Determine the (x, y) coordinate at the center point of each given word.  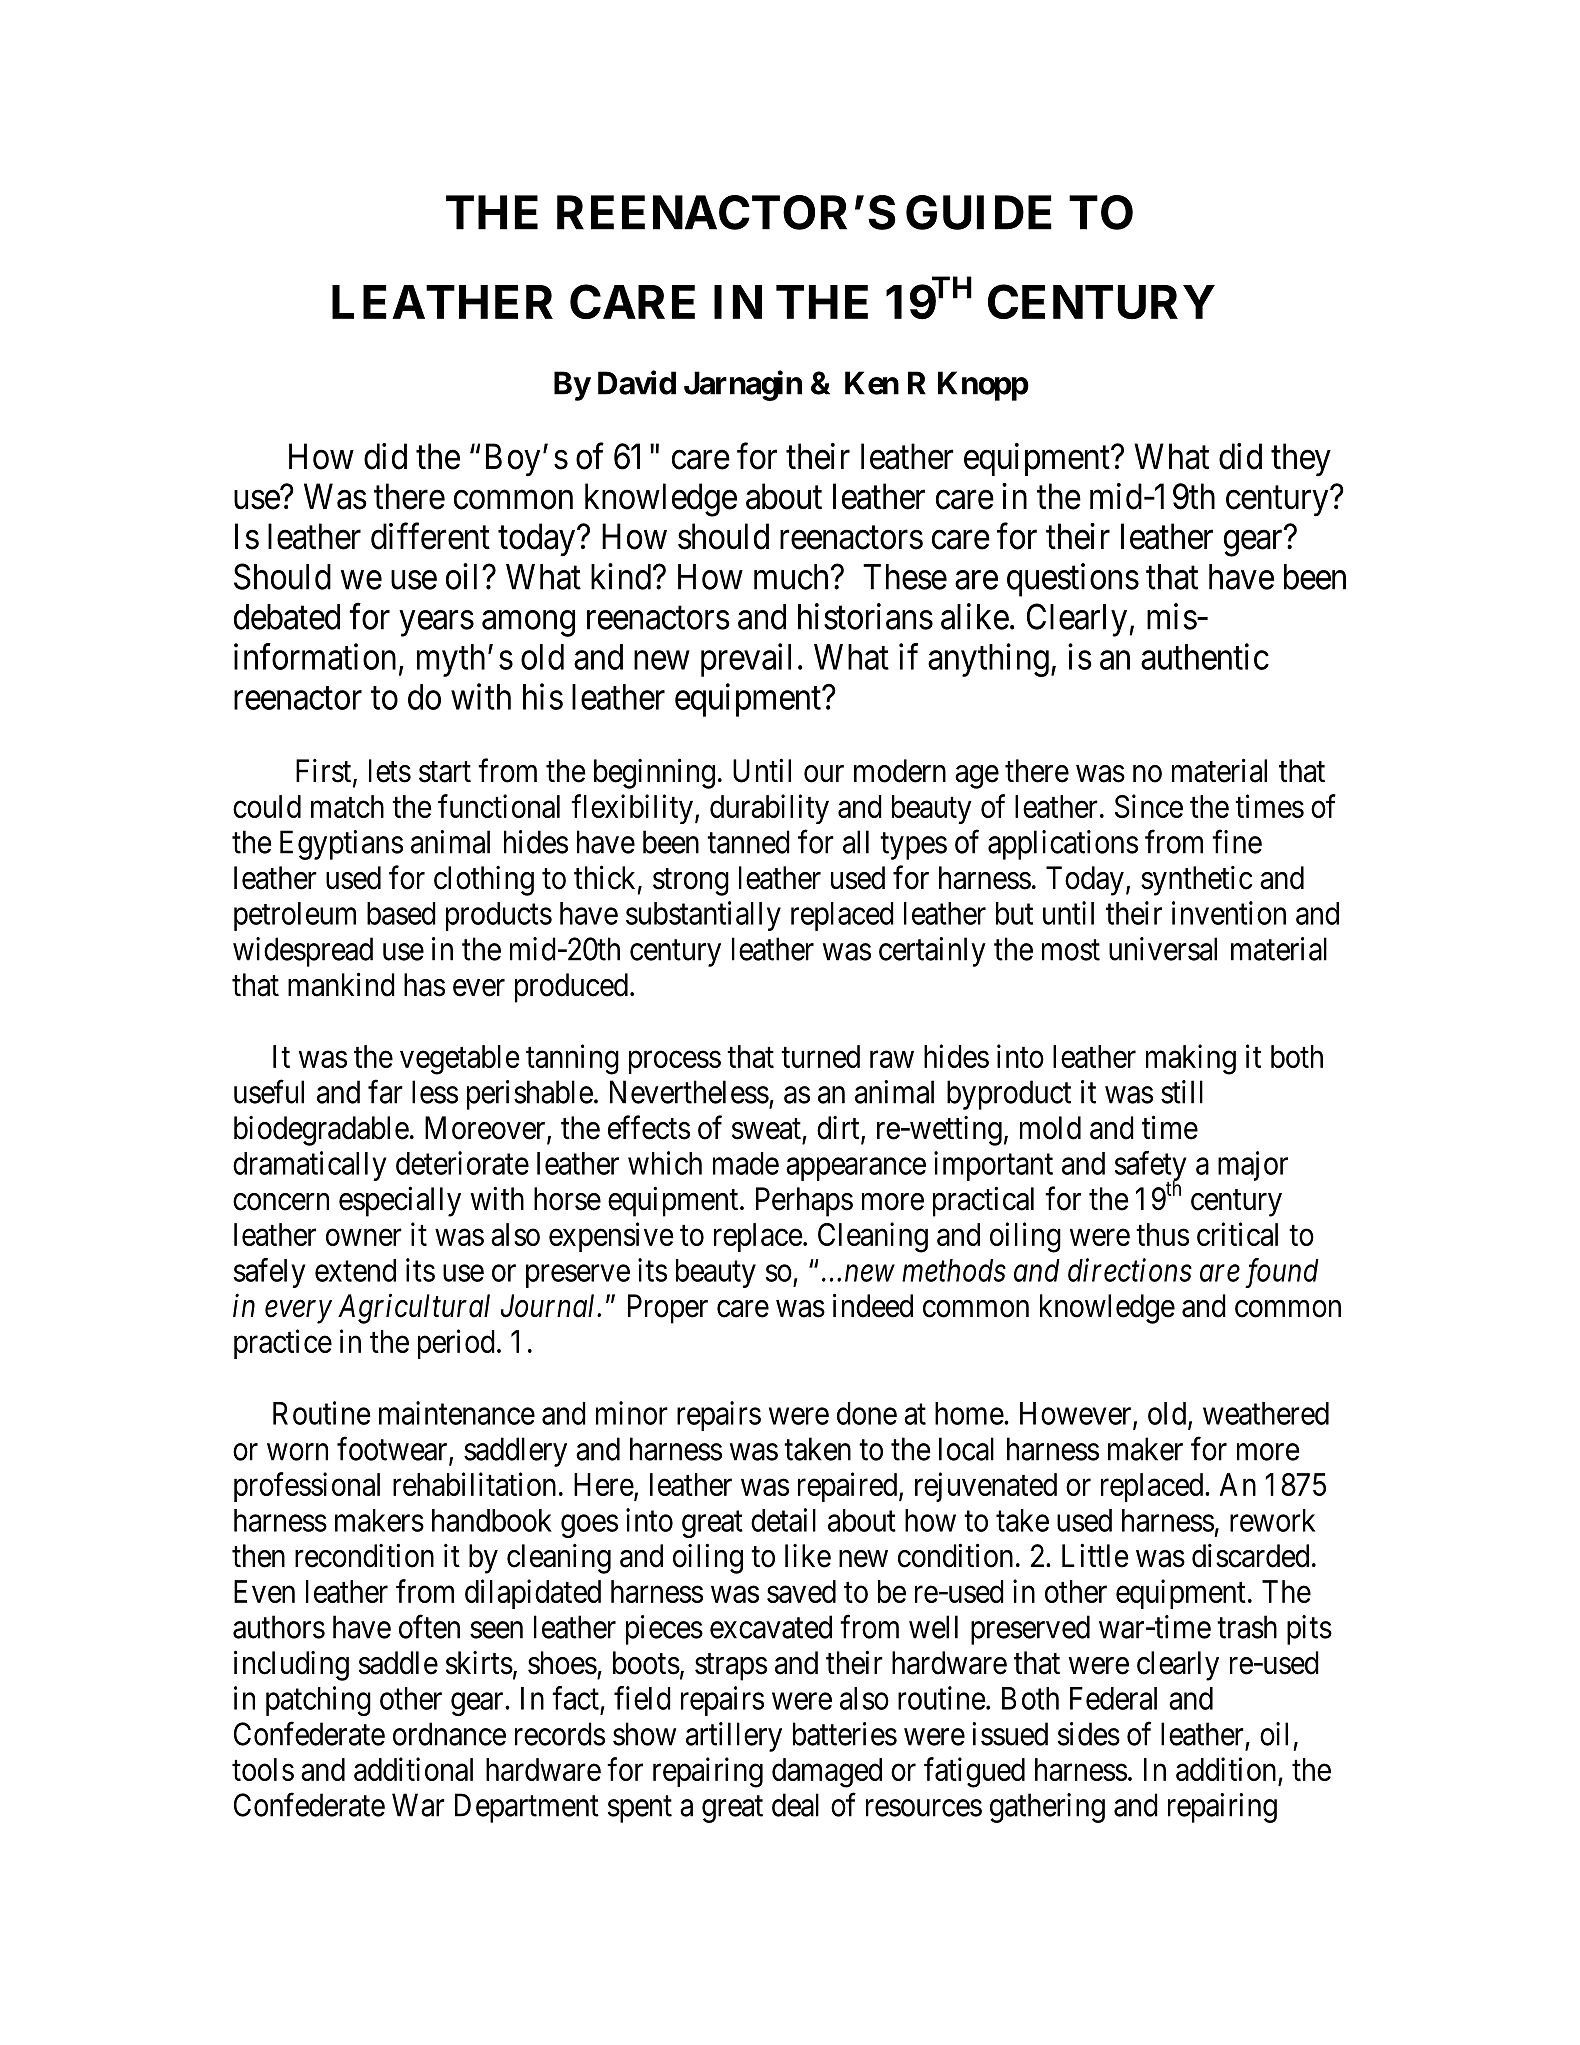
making (1191, 1059)
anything (988, 660)
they (1301, 460)
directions (1130, 1270)
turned (820, 1056)
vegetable (460, 1060)
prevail (746, 660)
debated (287, 617)
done (867, 1413)
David (637, 382)
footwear (393, 1450)
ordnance (449, 1734)
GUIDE (979, 212)
